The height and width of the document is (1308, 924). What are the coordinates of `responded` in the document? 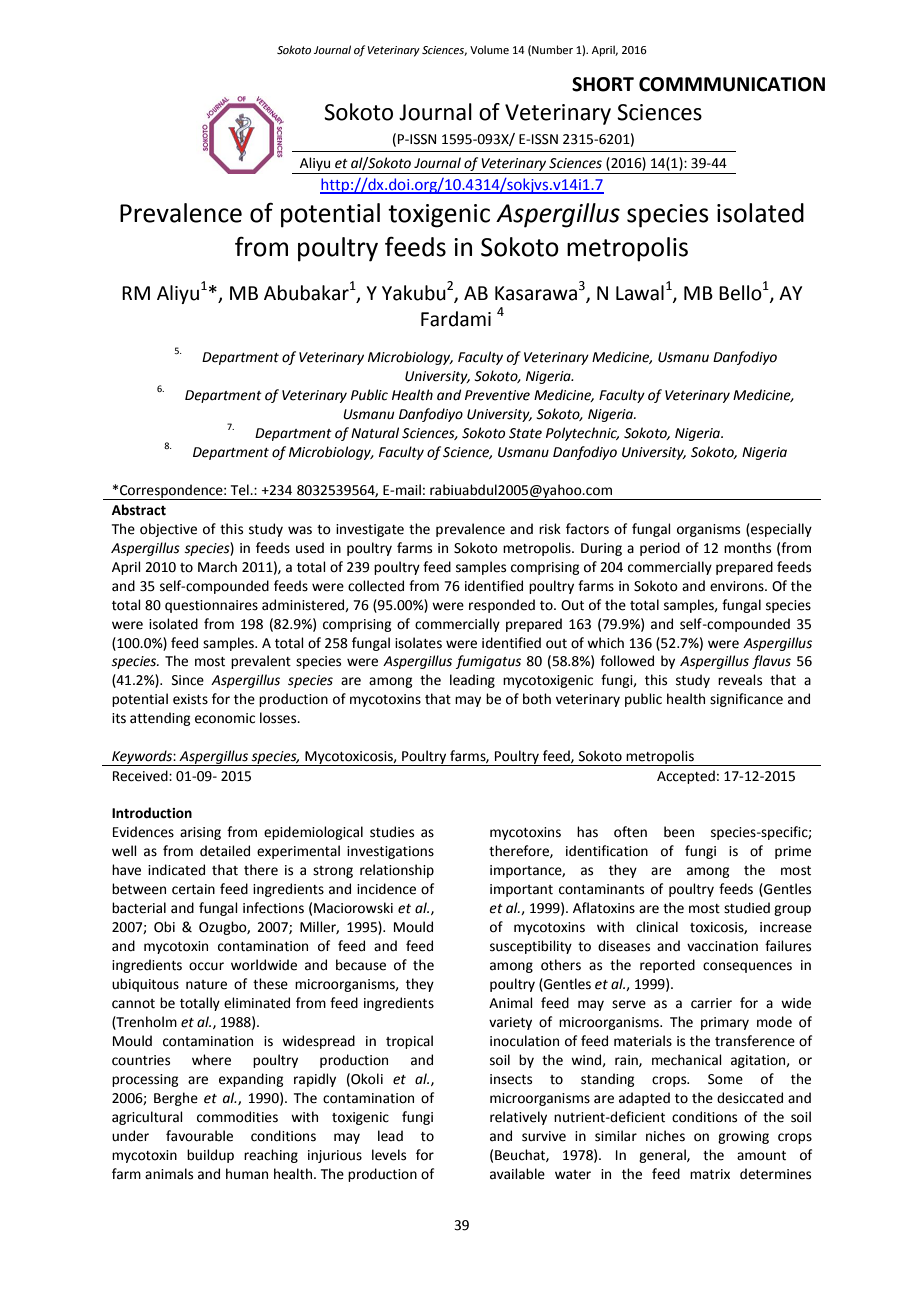 It's located at (502, 606).
